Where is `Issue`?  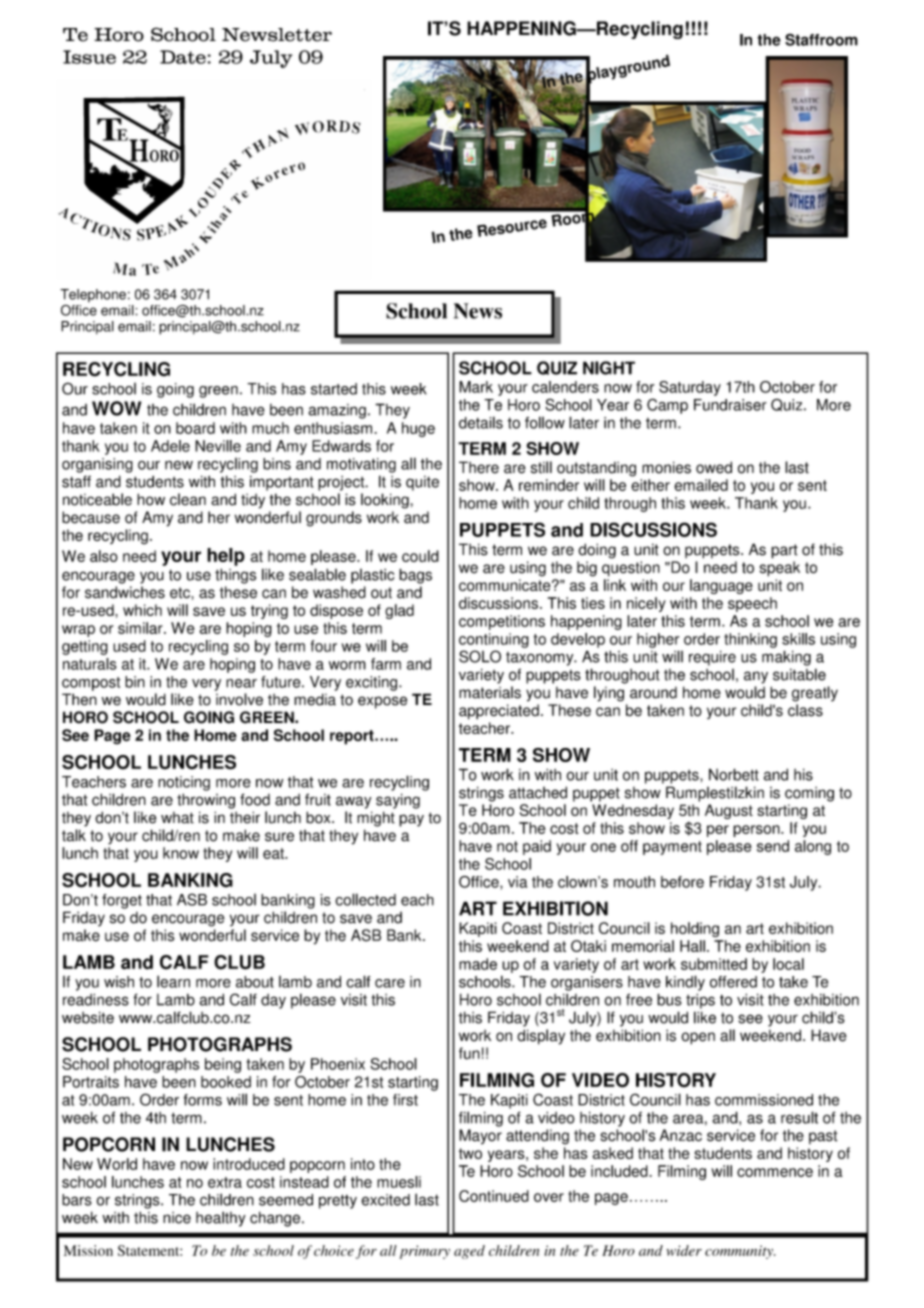
Issue is located at coordinates (89, 57).
